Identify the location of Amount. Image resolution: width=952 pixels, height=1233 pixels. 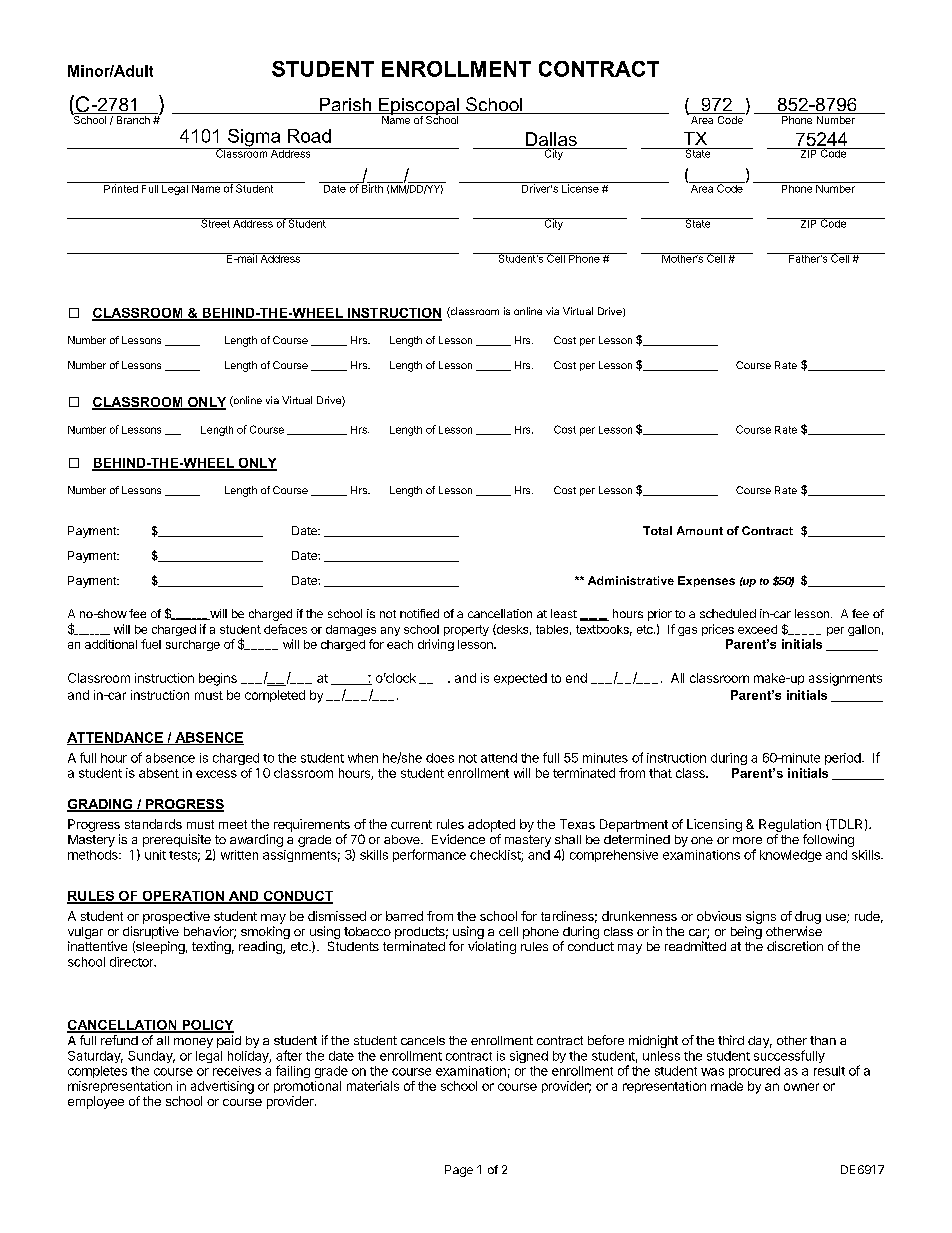
(700, 530).
